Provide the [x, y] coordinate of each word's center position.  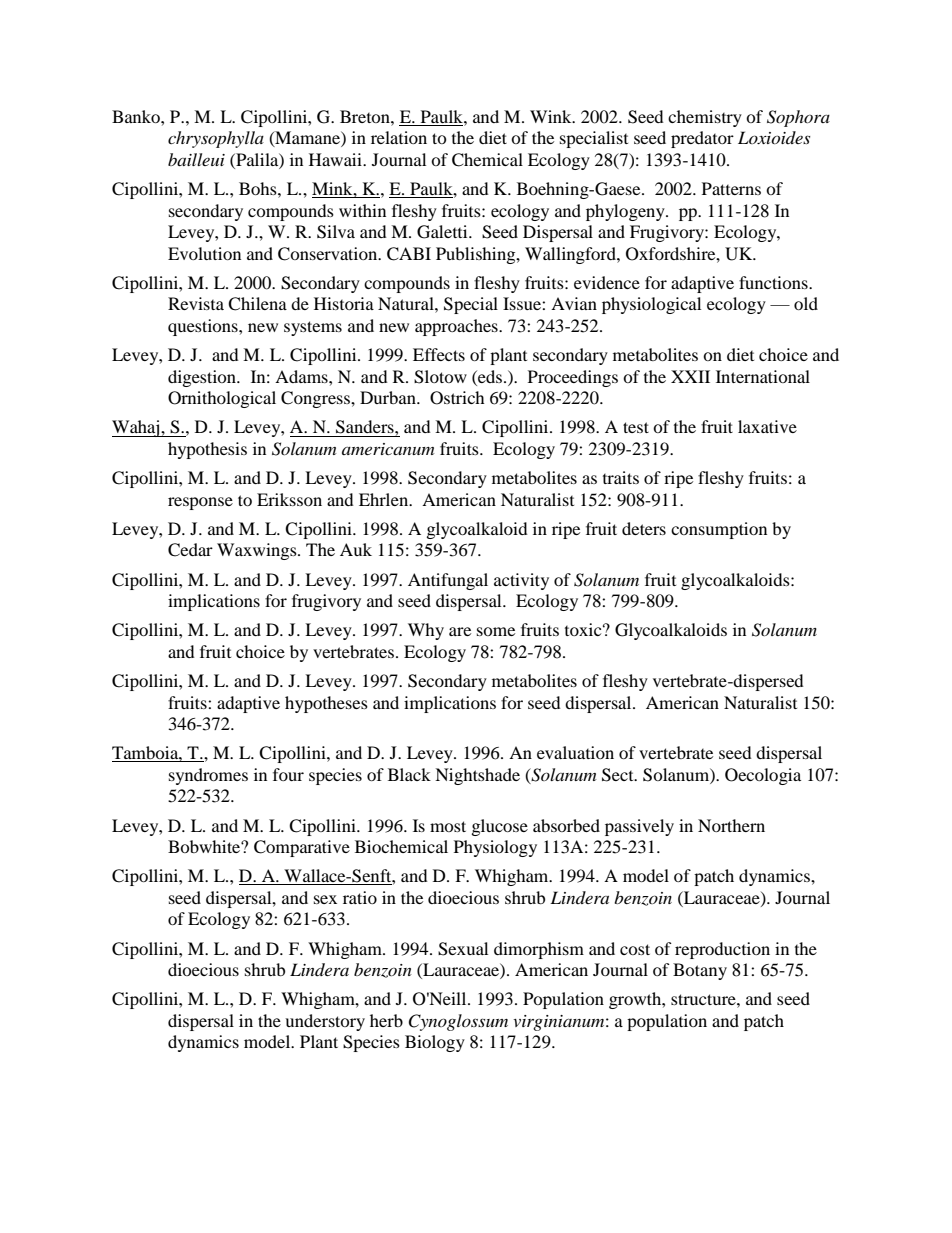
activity [521, 581]
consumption [719, 530]
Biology [435, 1043]
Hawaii [336, 159]
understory [325, 1022]
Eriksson [289, 499]
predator [702, 139]
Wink [552, 116]
